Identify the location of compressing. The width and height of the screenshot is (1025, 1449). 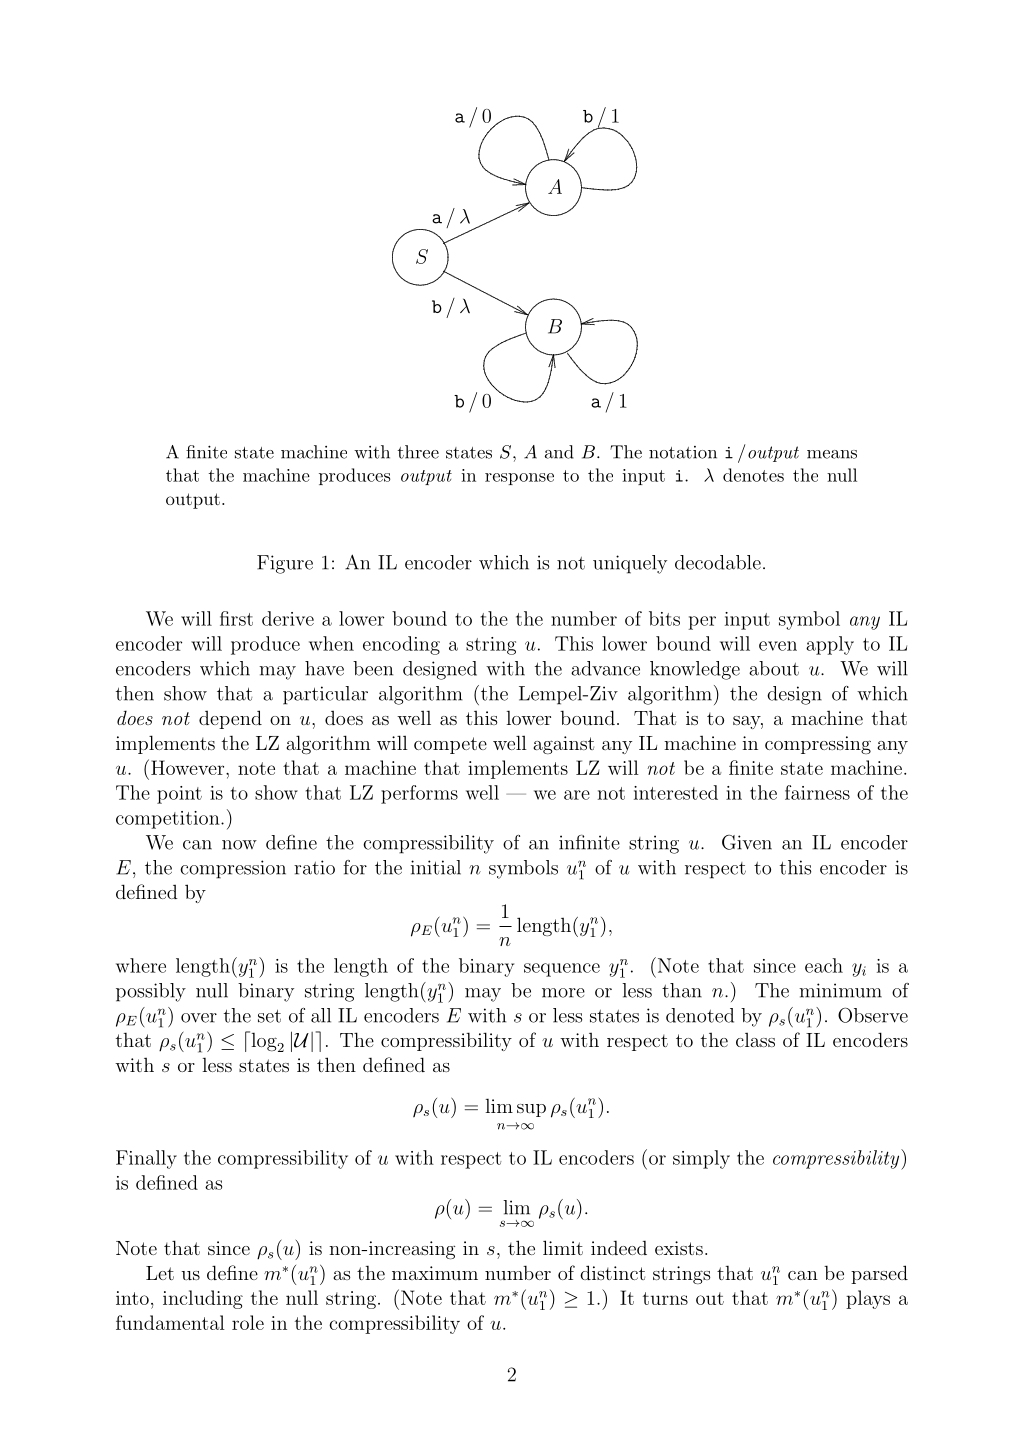
(818, 745).
